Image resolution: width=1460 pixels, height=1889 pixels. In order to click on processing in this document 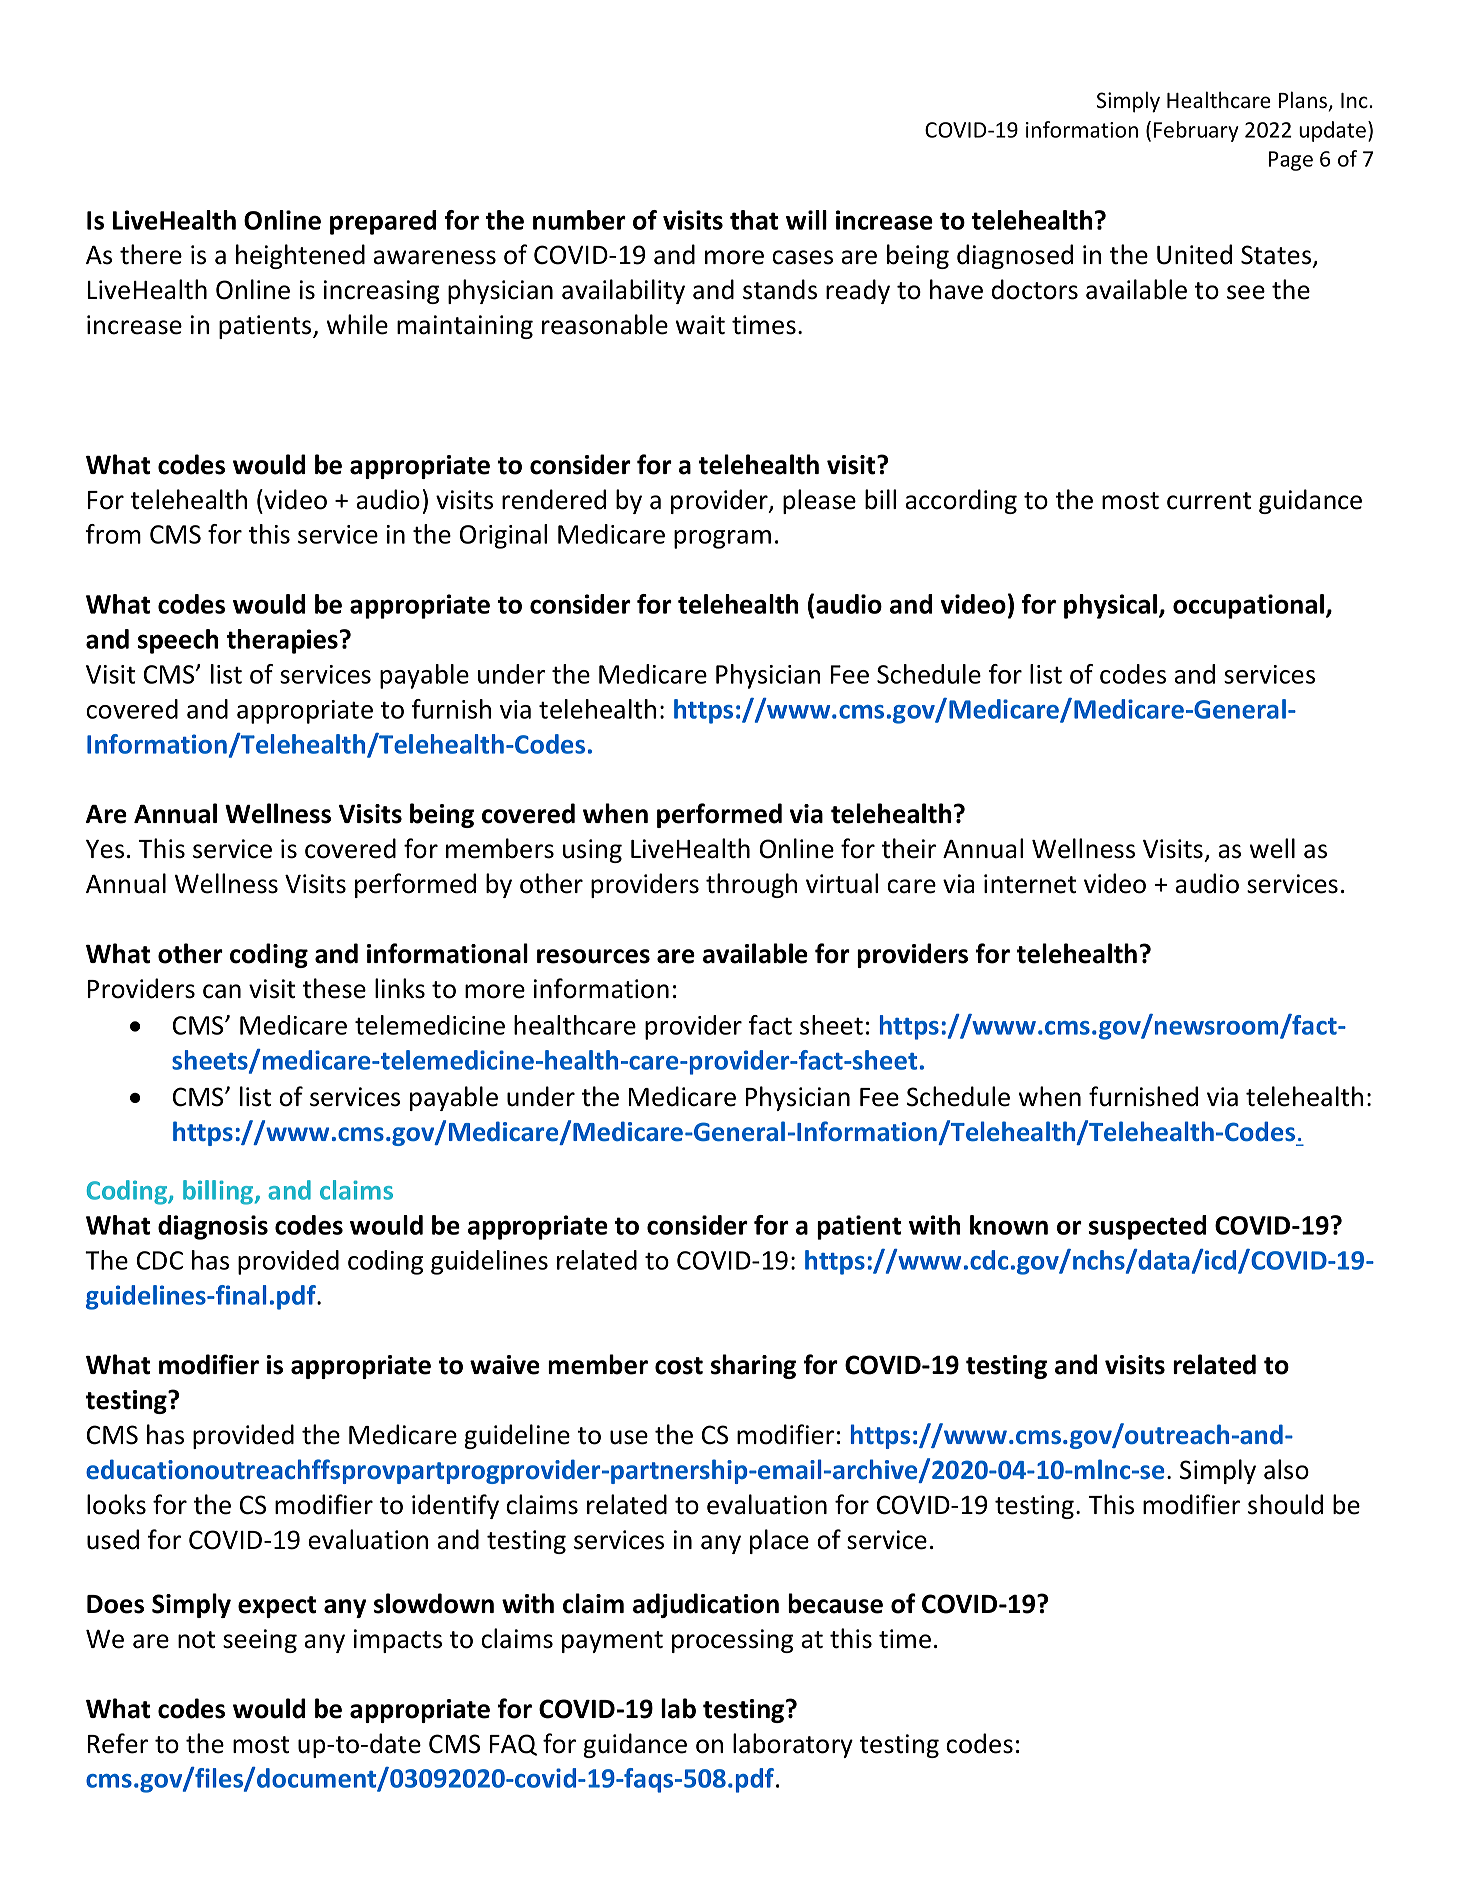, I will do `click(732, 1641)`.
